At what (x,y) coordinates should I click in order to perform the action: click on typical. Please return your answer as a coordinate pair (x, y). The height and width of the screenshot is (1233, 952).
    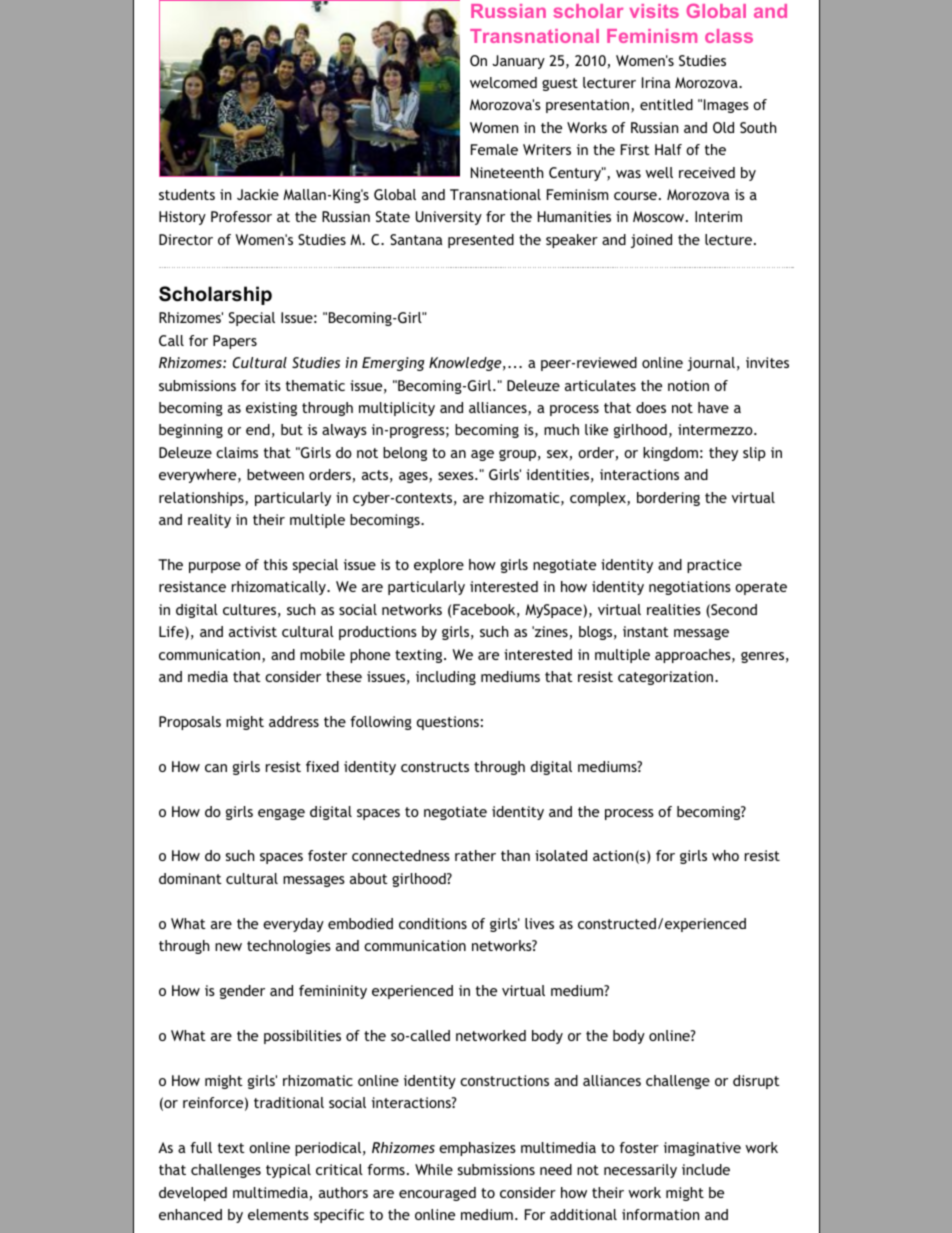
    Looking at the image, I should click on (288, 1171).
